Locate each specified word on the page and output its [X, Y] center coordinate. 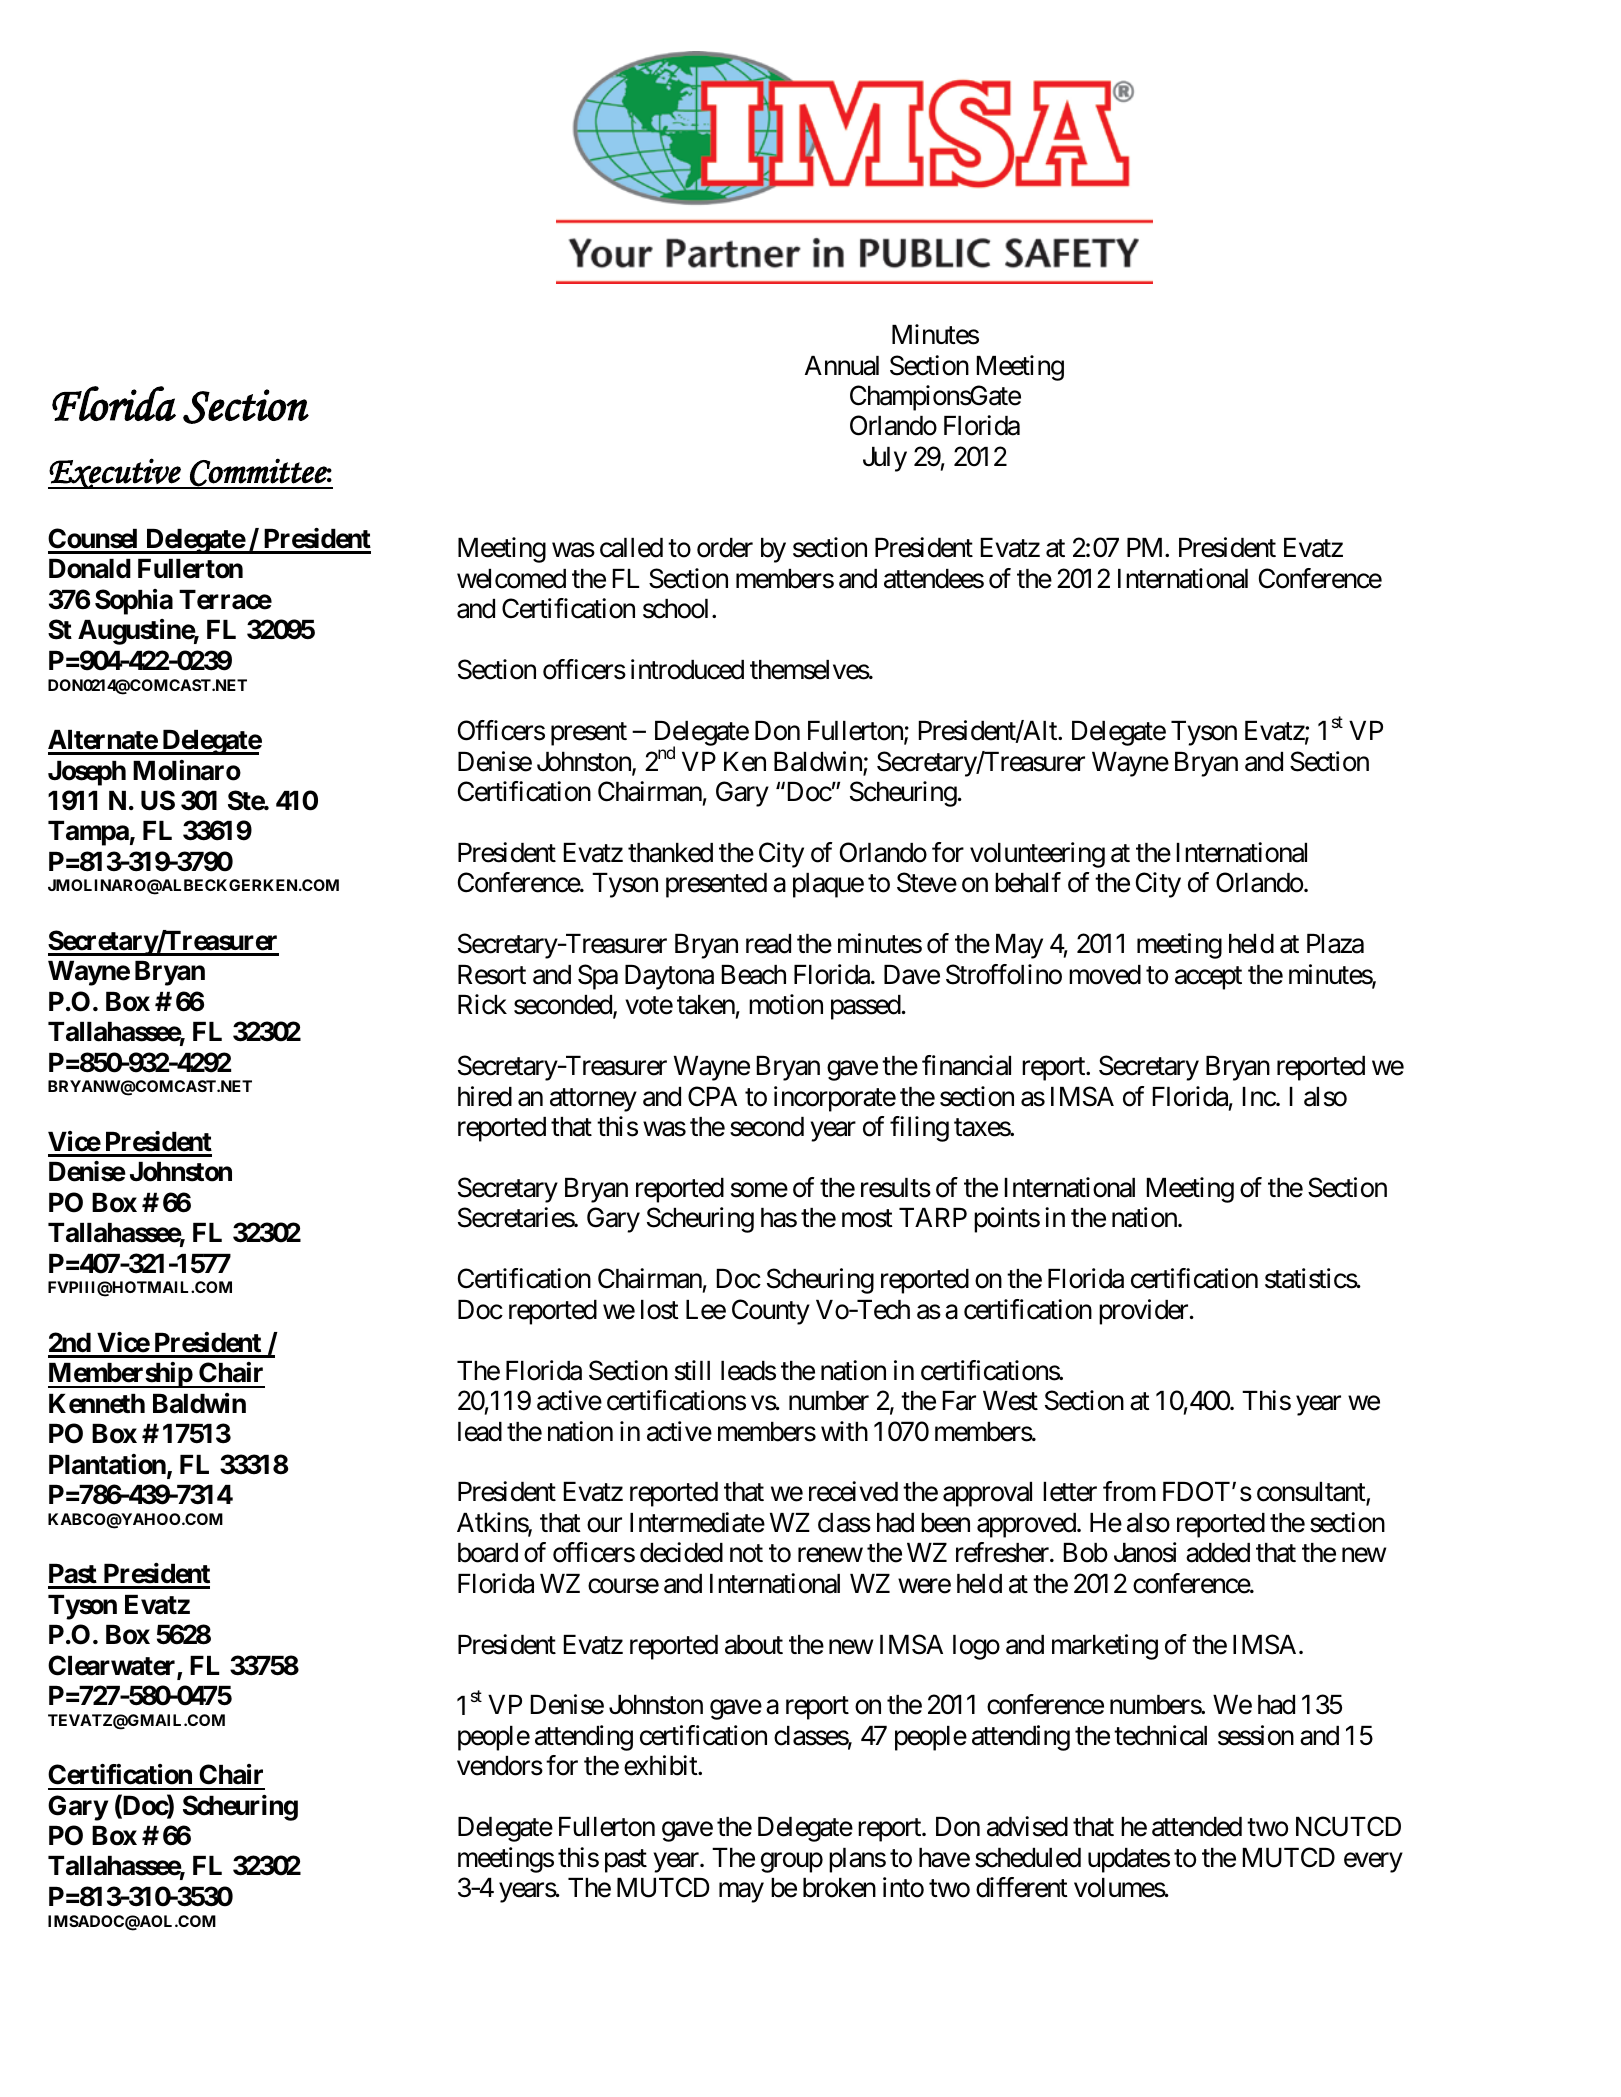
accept [1208, 978]
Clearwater [113, 1666]
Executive [115, 473]
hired [485, 1096]
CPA [712, 1096]
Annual [842, 366]
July [885, 459]
